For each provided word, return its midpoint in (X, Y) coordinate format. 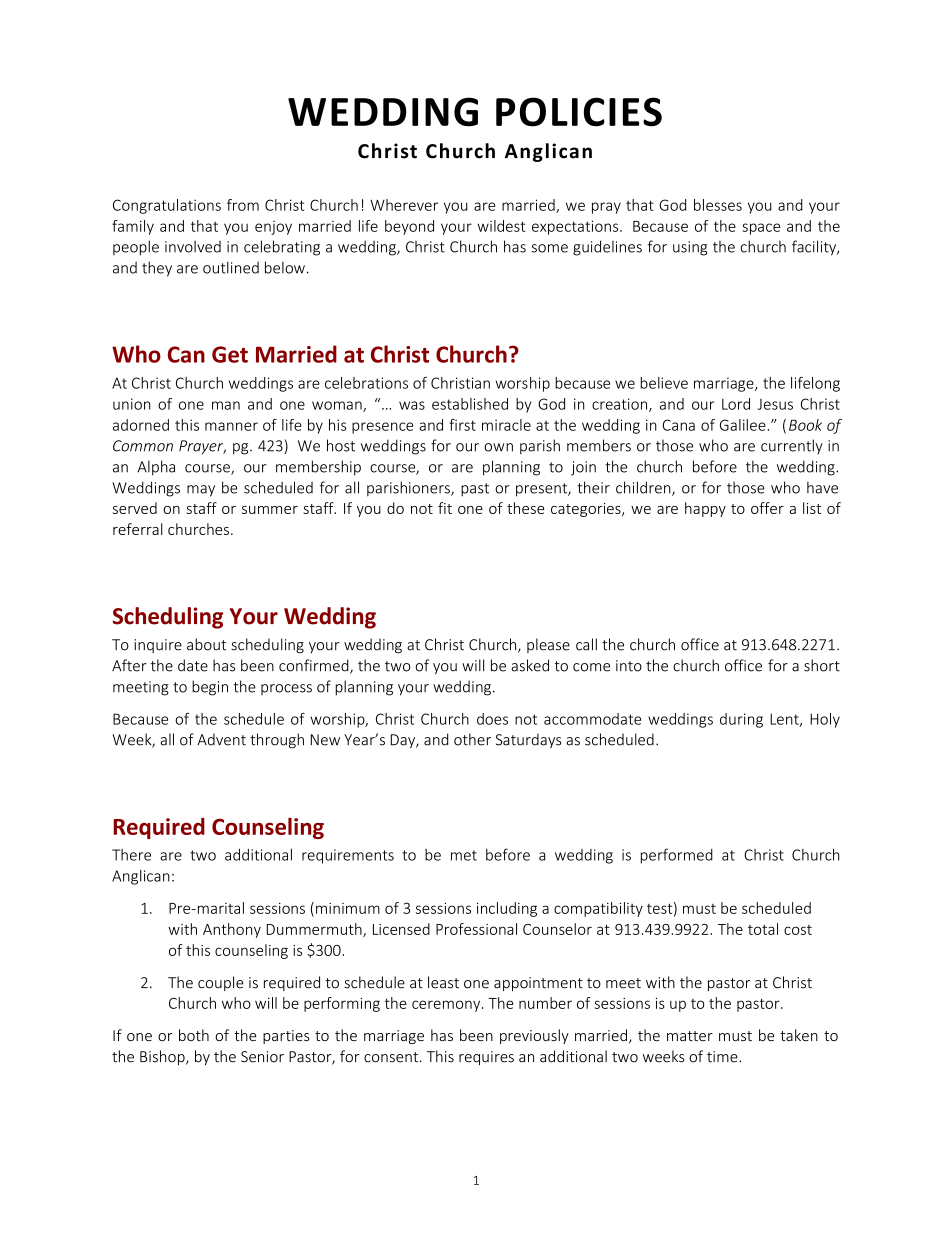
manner (231, 426)
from (243, 205)
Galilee (744, 425)
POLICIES (579, 112)
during (741, 720)
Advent (221, 739)
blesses (718, 205)
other (472, 739)
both (194, 1035)
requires (486, 1058)
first (462, 425)
